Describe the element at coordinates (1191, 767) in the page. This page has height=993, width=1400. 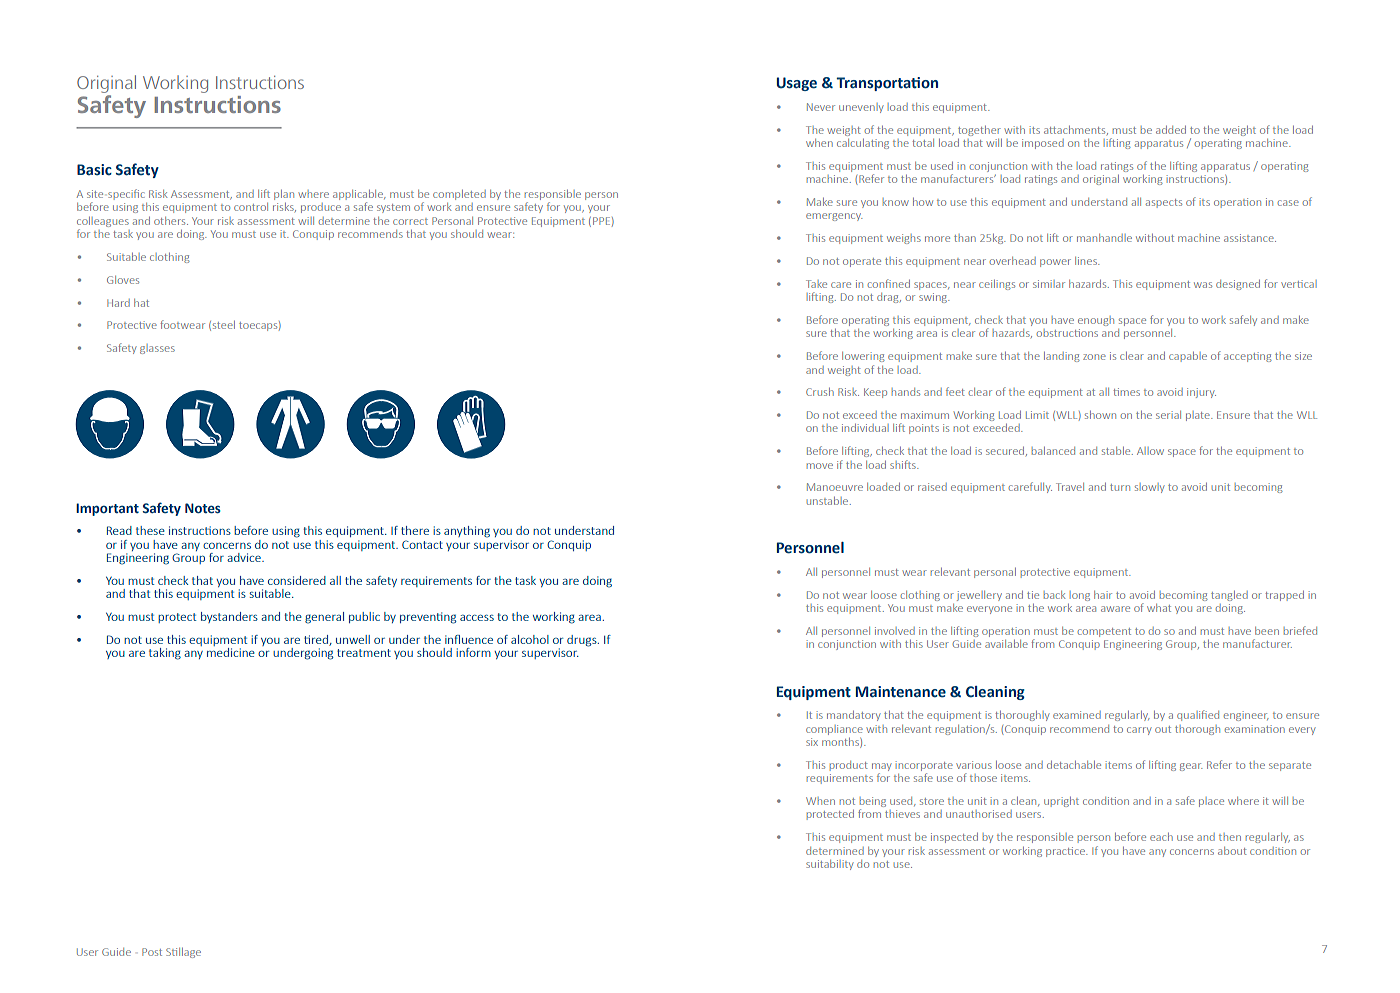
I see `gear` at that location.
